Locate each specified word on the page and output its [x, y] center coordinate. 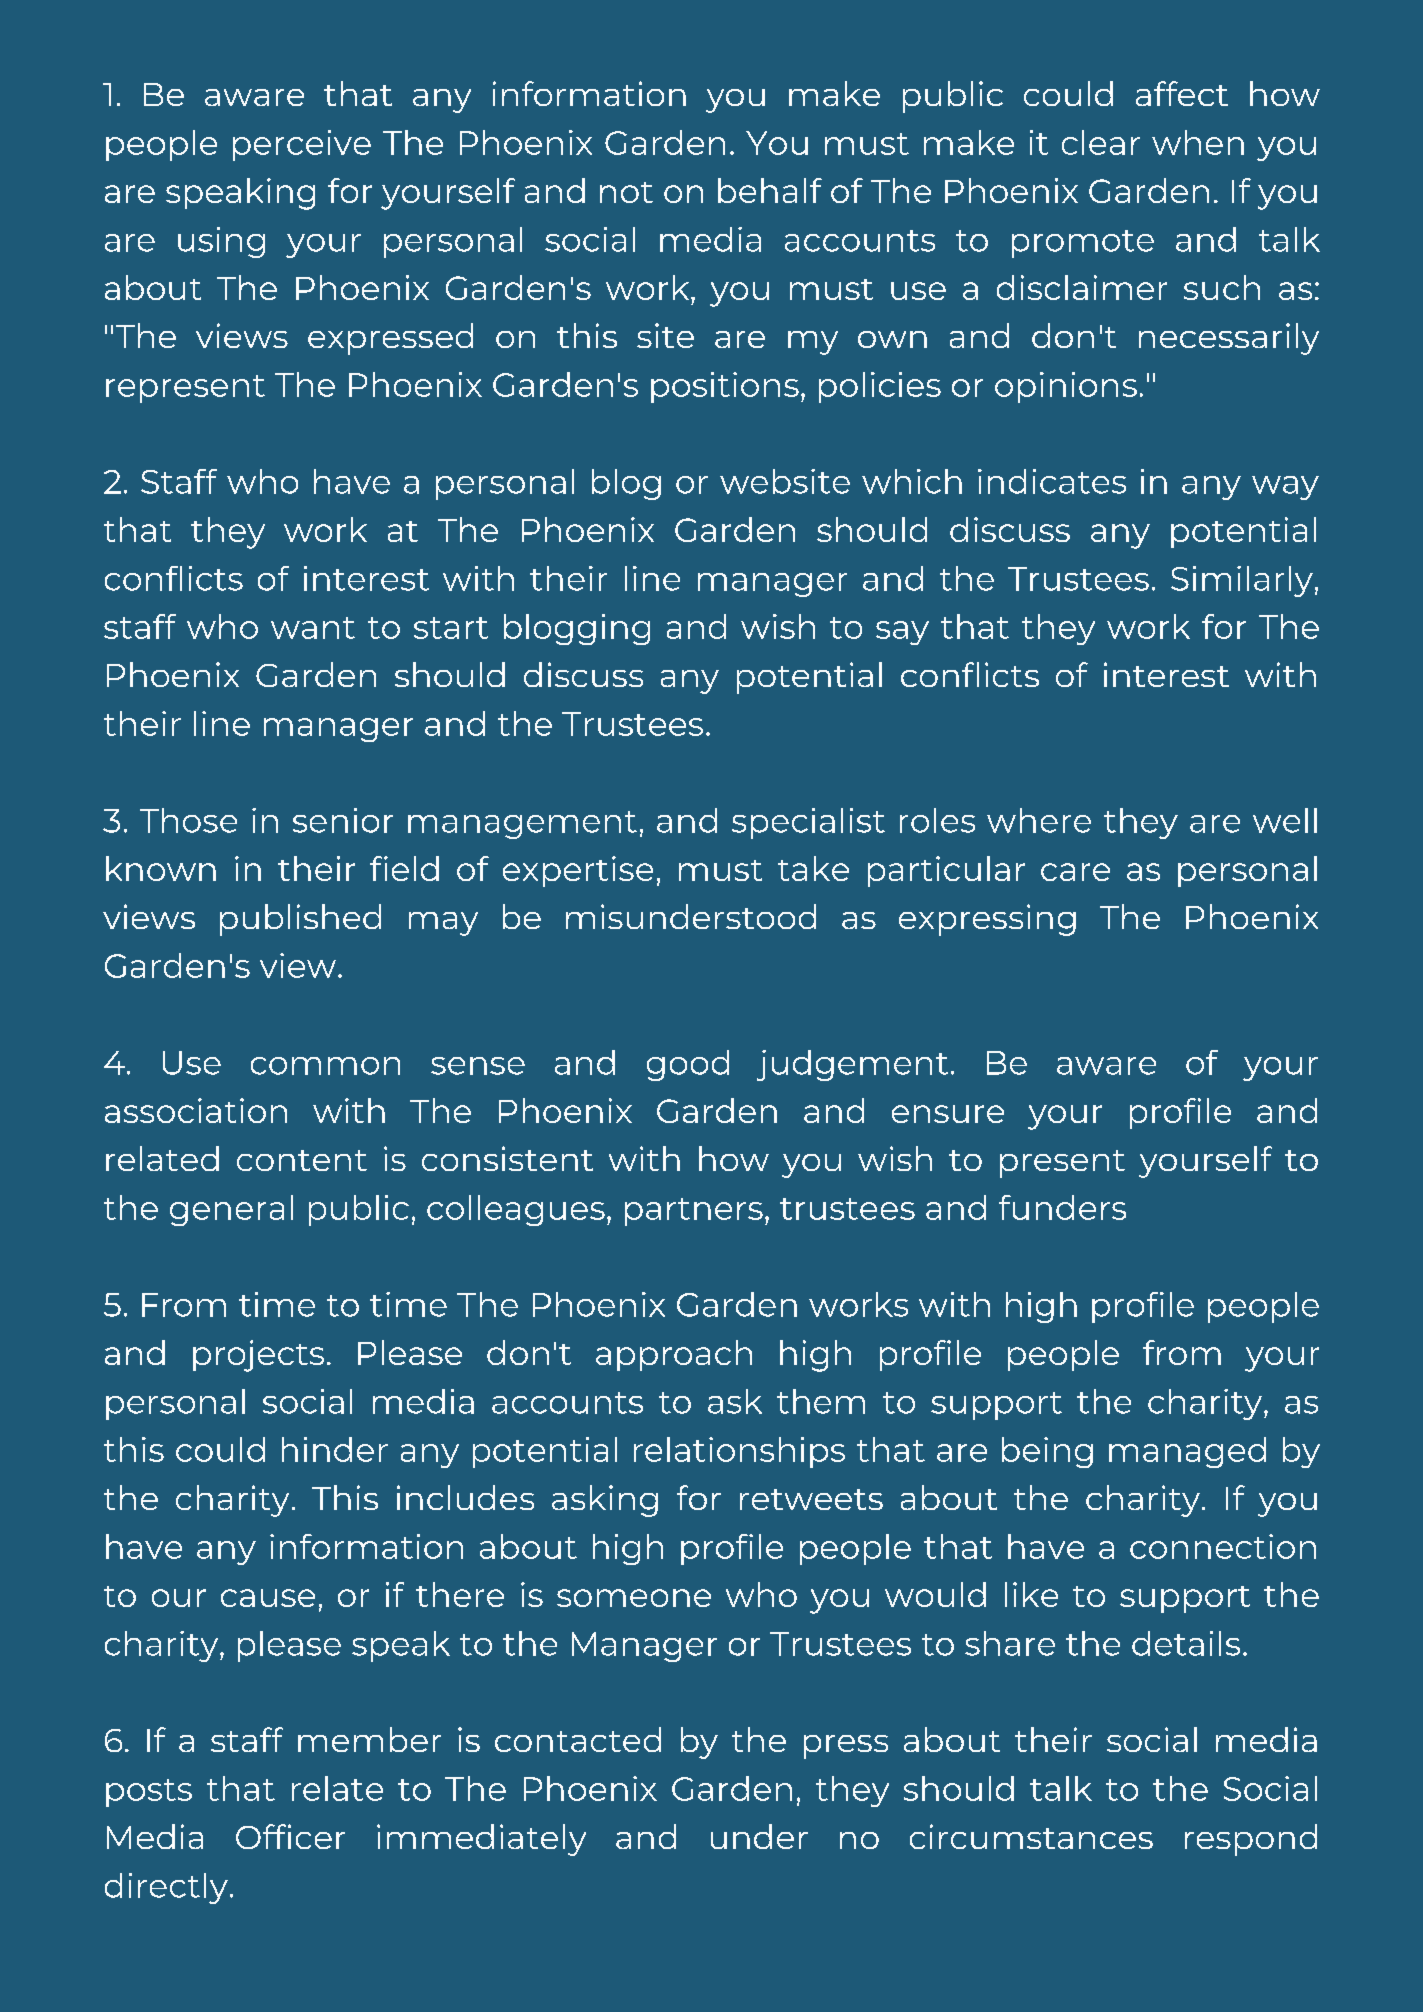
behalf [770, 190]
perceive [302, 145]
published [300, 920]
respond [1251, 1840]
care [1075, 872]
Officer [290, 1836]
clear [1101, 142]
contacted [578, 1739]
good [688, 1065]
